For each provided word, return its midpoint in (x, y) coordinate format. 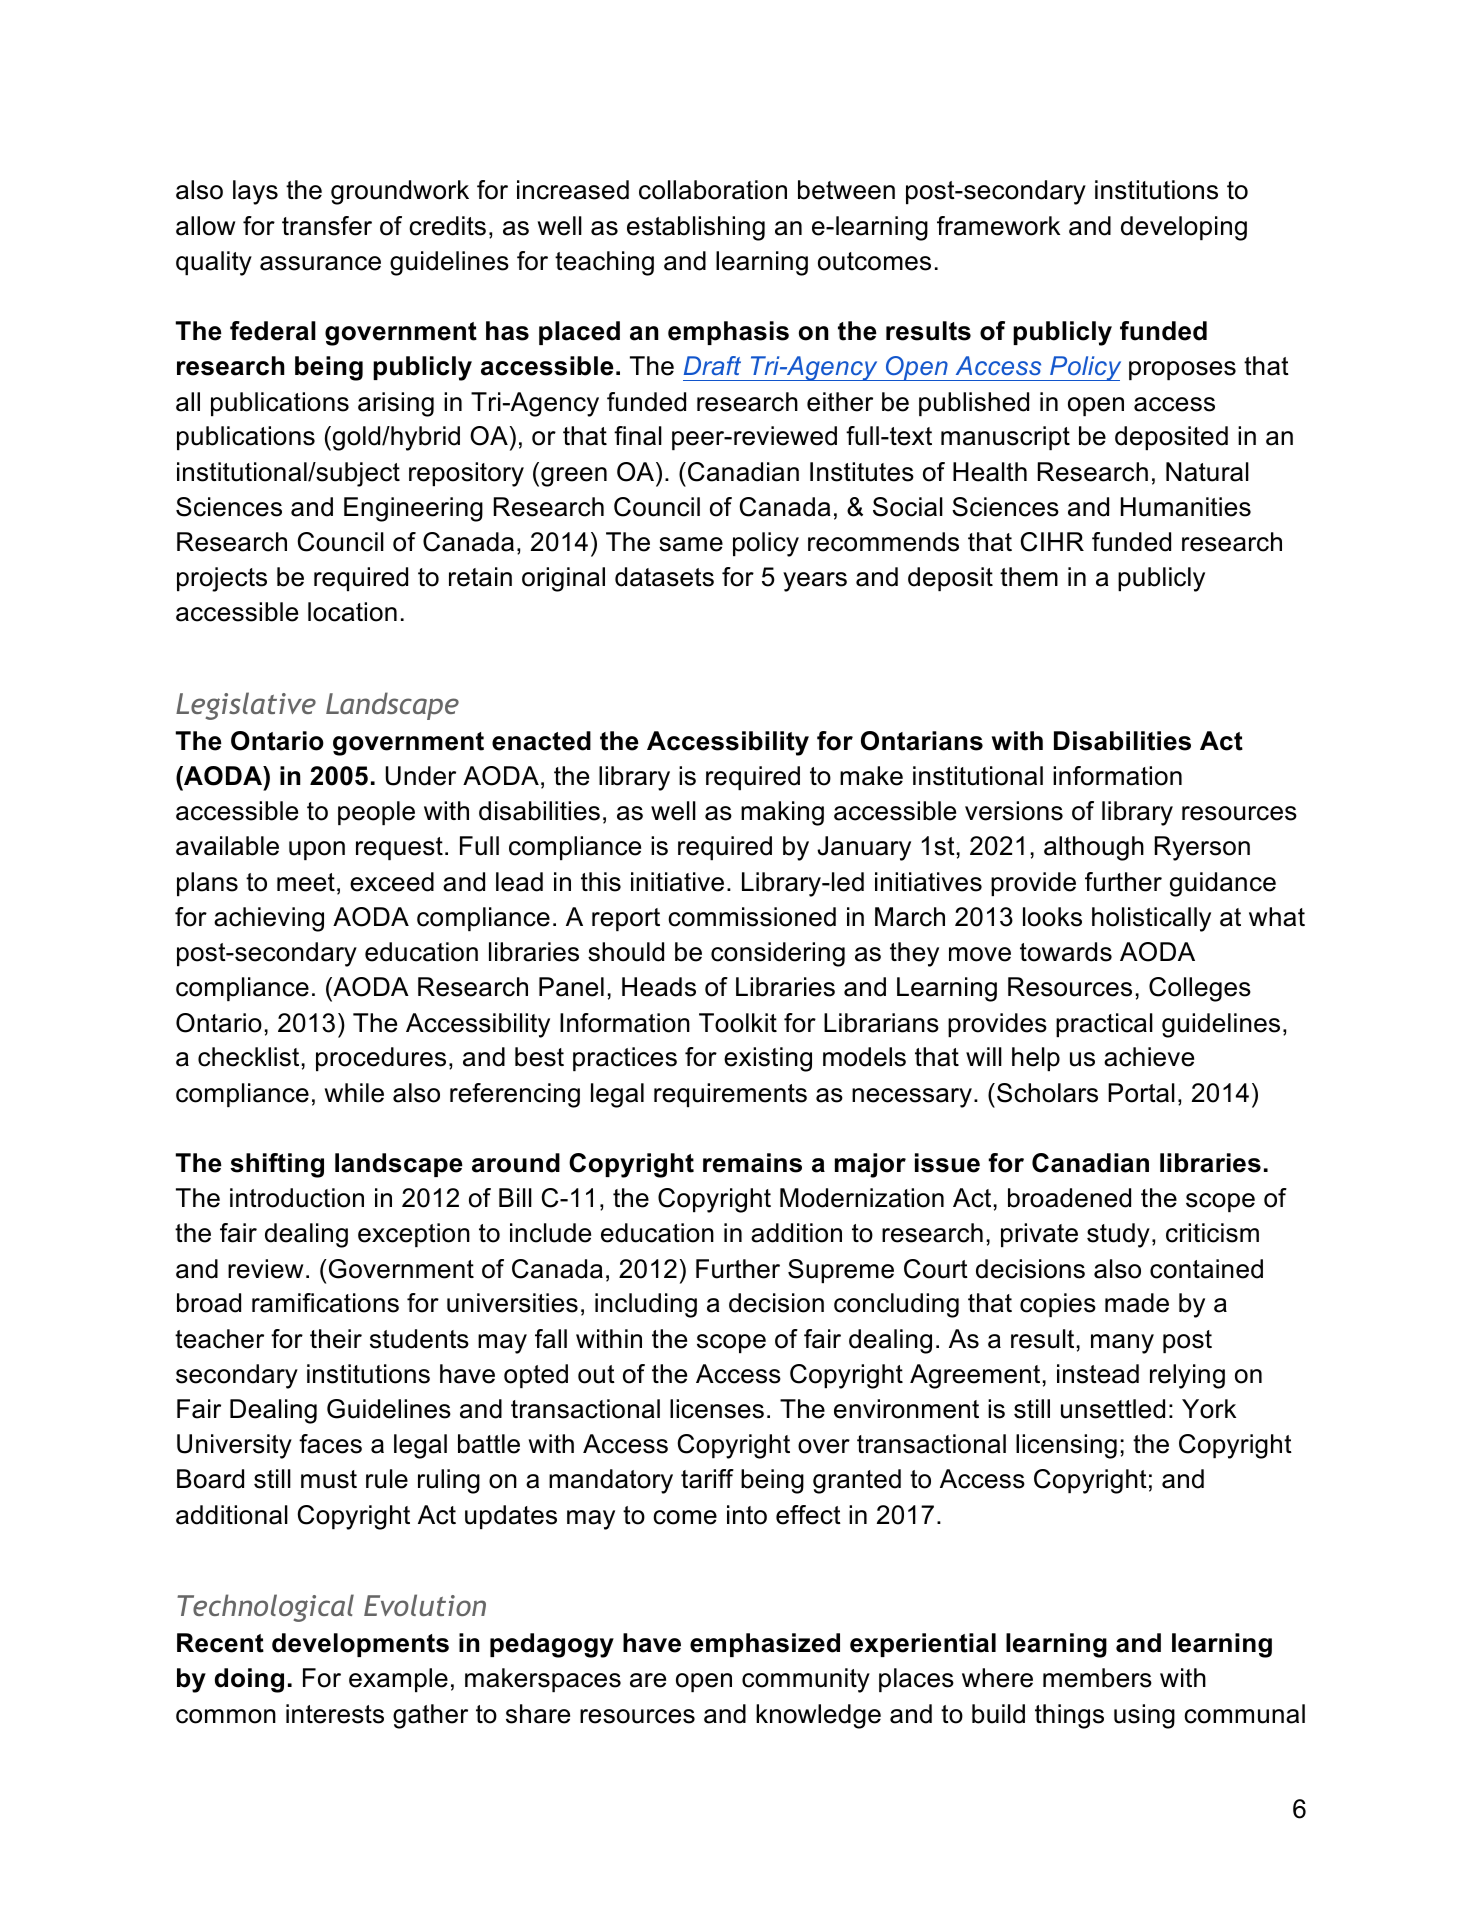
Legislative (246, 706)
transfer (327, 226)
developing (1184, 228)
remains (752, 1163)
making (782, 813)
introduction (297, 1198)
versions (1014, 811)
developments (360, 1645)
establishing (696, 228)
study (1118, 1235)
